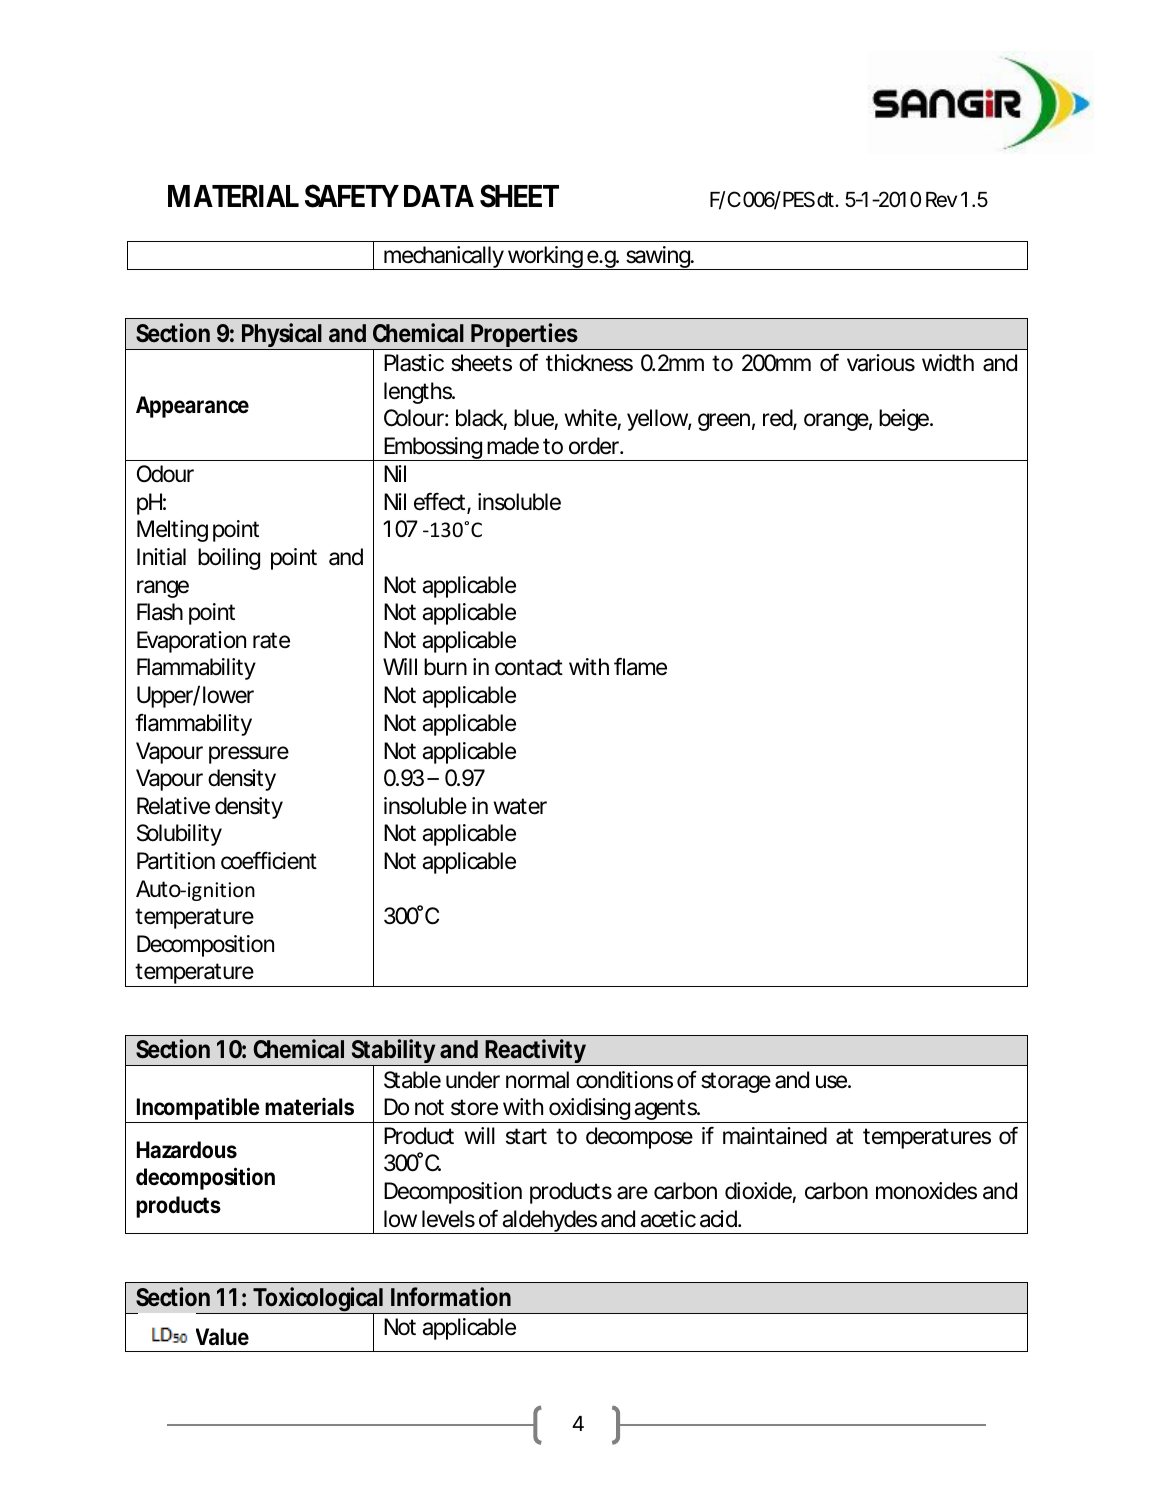 This image has height=1493, width=1153. I want to click on SAFETY, so click(351, 196).
